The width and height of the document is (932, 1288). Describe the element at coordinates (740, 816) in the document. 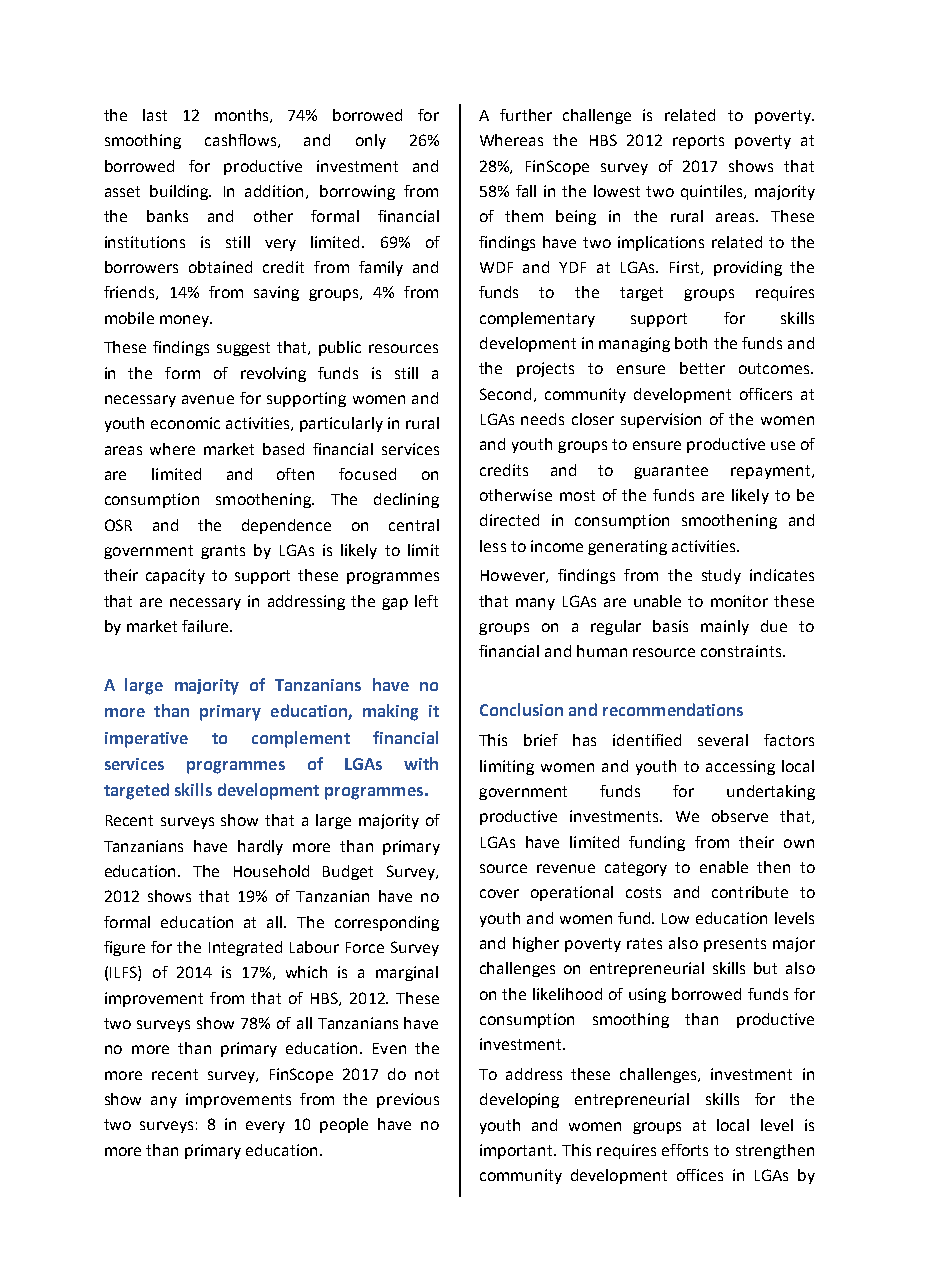

I see `observe` at that location.
